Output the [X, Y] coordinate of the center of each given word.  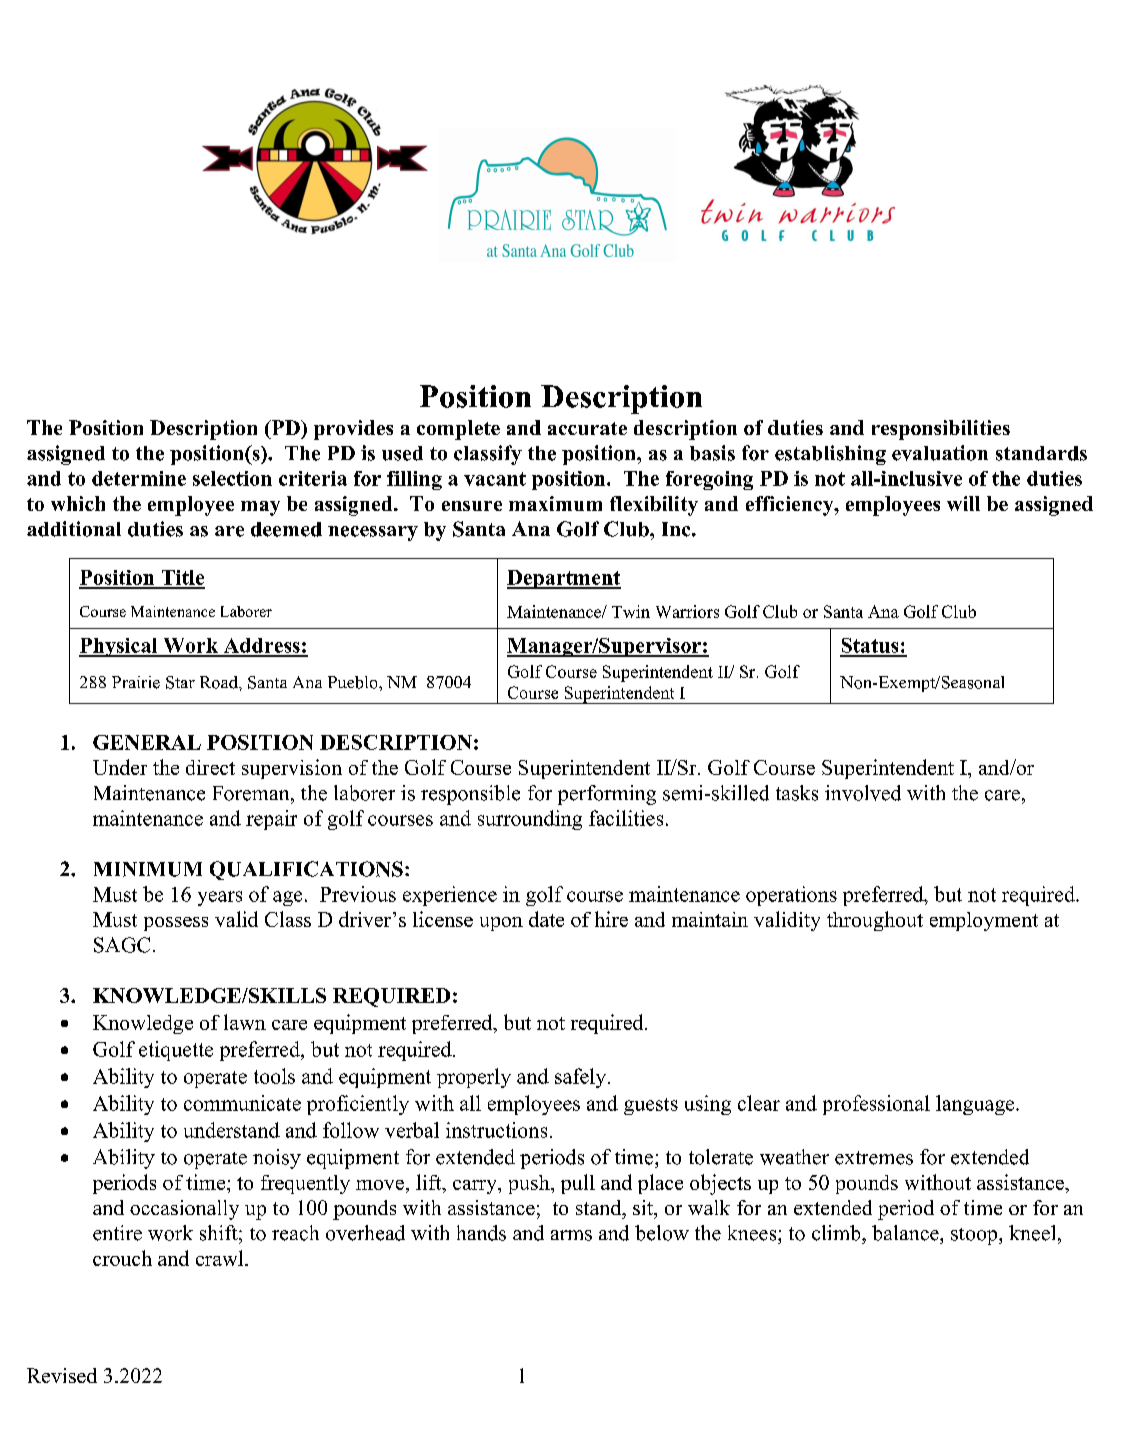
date [546, 919]
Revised [62, 1375]
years [220, 898]
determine [139, 478]
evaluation [940, 453]
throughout [875, 921]
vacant [495, 479]
